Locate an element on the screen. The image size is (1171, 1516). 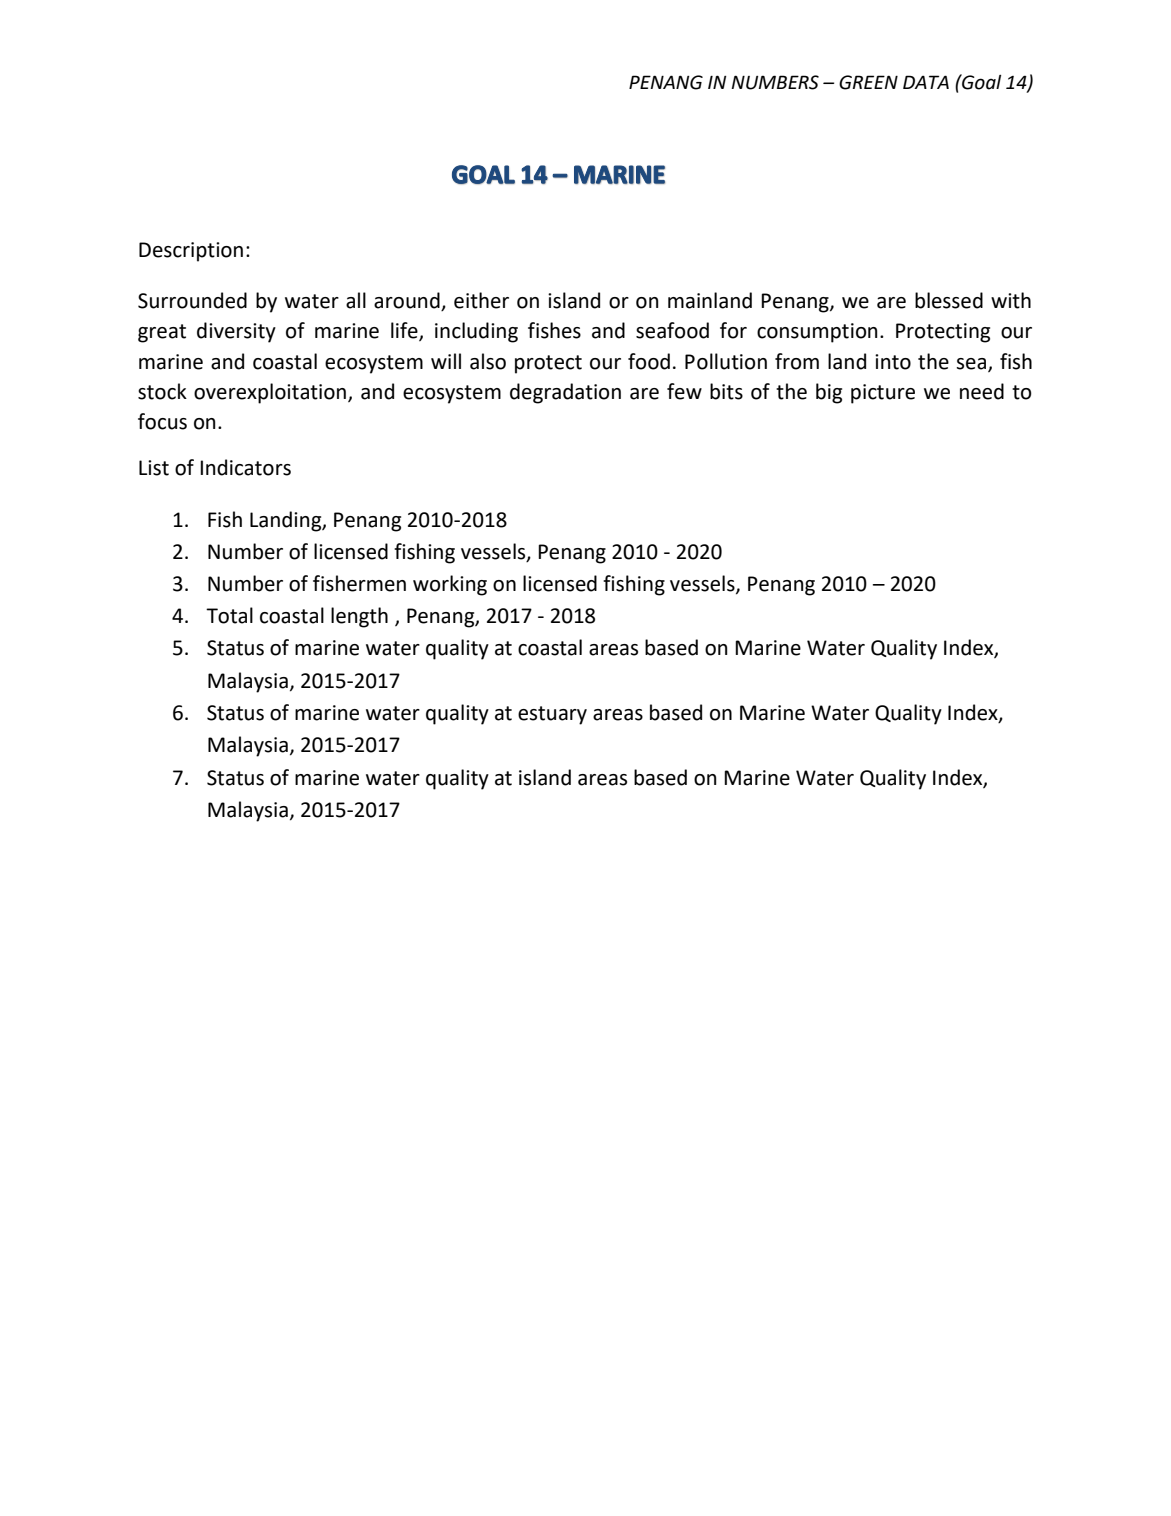
Surrounded is located at coordinates (192, 300).
